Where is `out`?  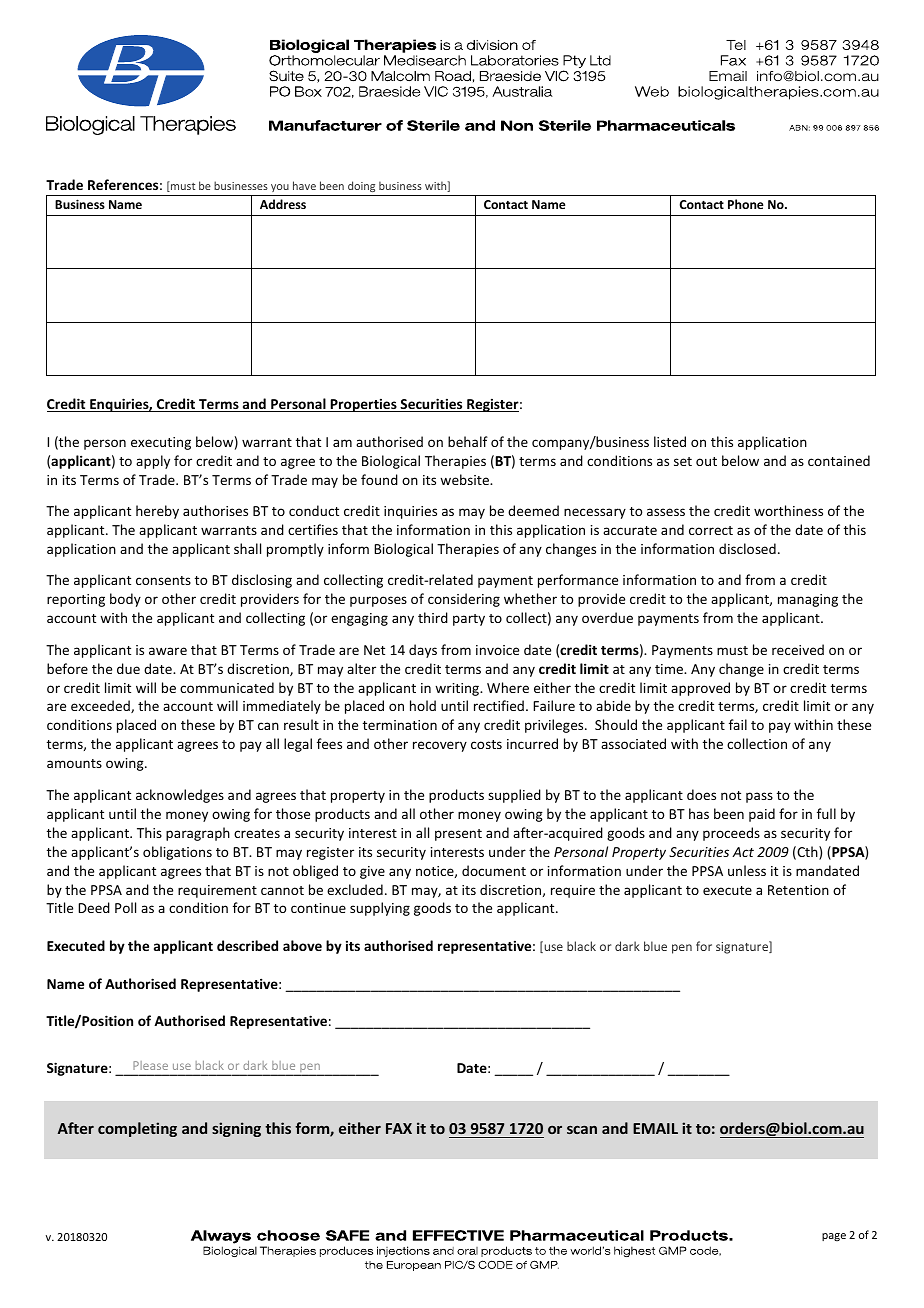
out is located at coordinates (706, 461).
